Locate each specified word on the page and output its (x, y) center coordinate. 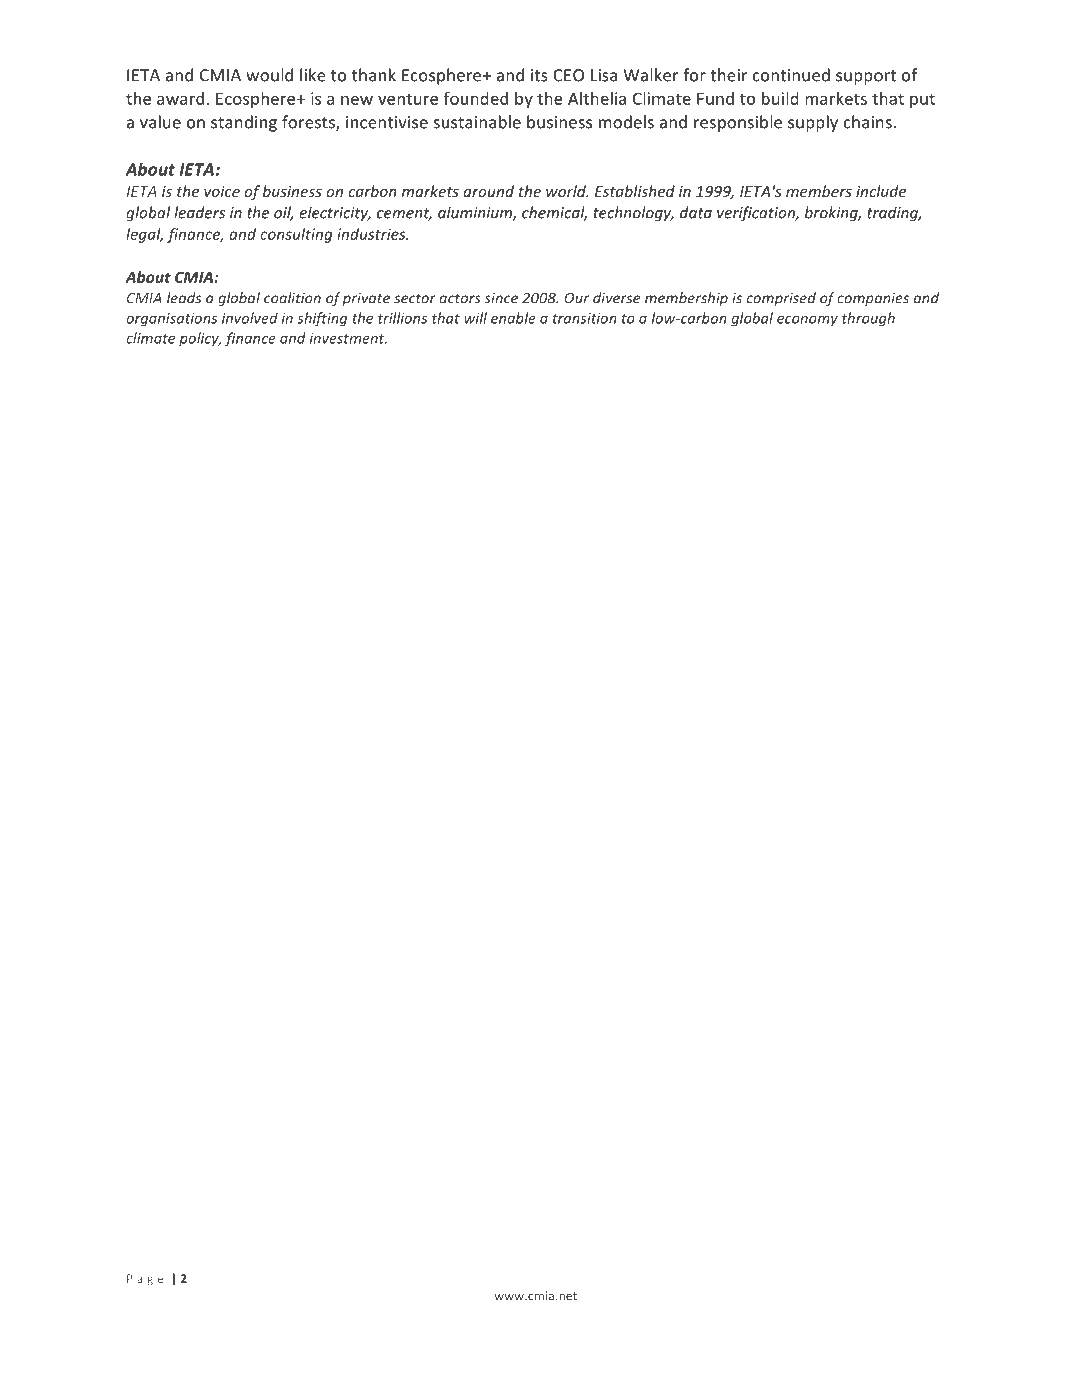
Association (626, 1278)
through (868, 319)
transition (585, 318)
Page (145, 1280)
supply (813, 123)
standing (244, 123)
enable (513, 318)
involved (250, 318)
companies (873, 299)
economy (807, 321)
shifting (322, 319)
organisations (171, 320)
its (539, 75)
